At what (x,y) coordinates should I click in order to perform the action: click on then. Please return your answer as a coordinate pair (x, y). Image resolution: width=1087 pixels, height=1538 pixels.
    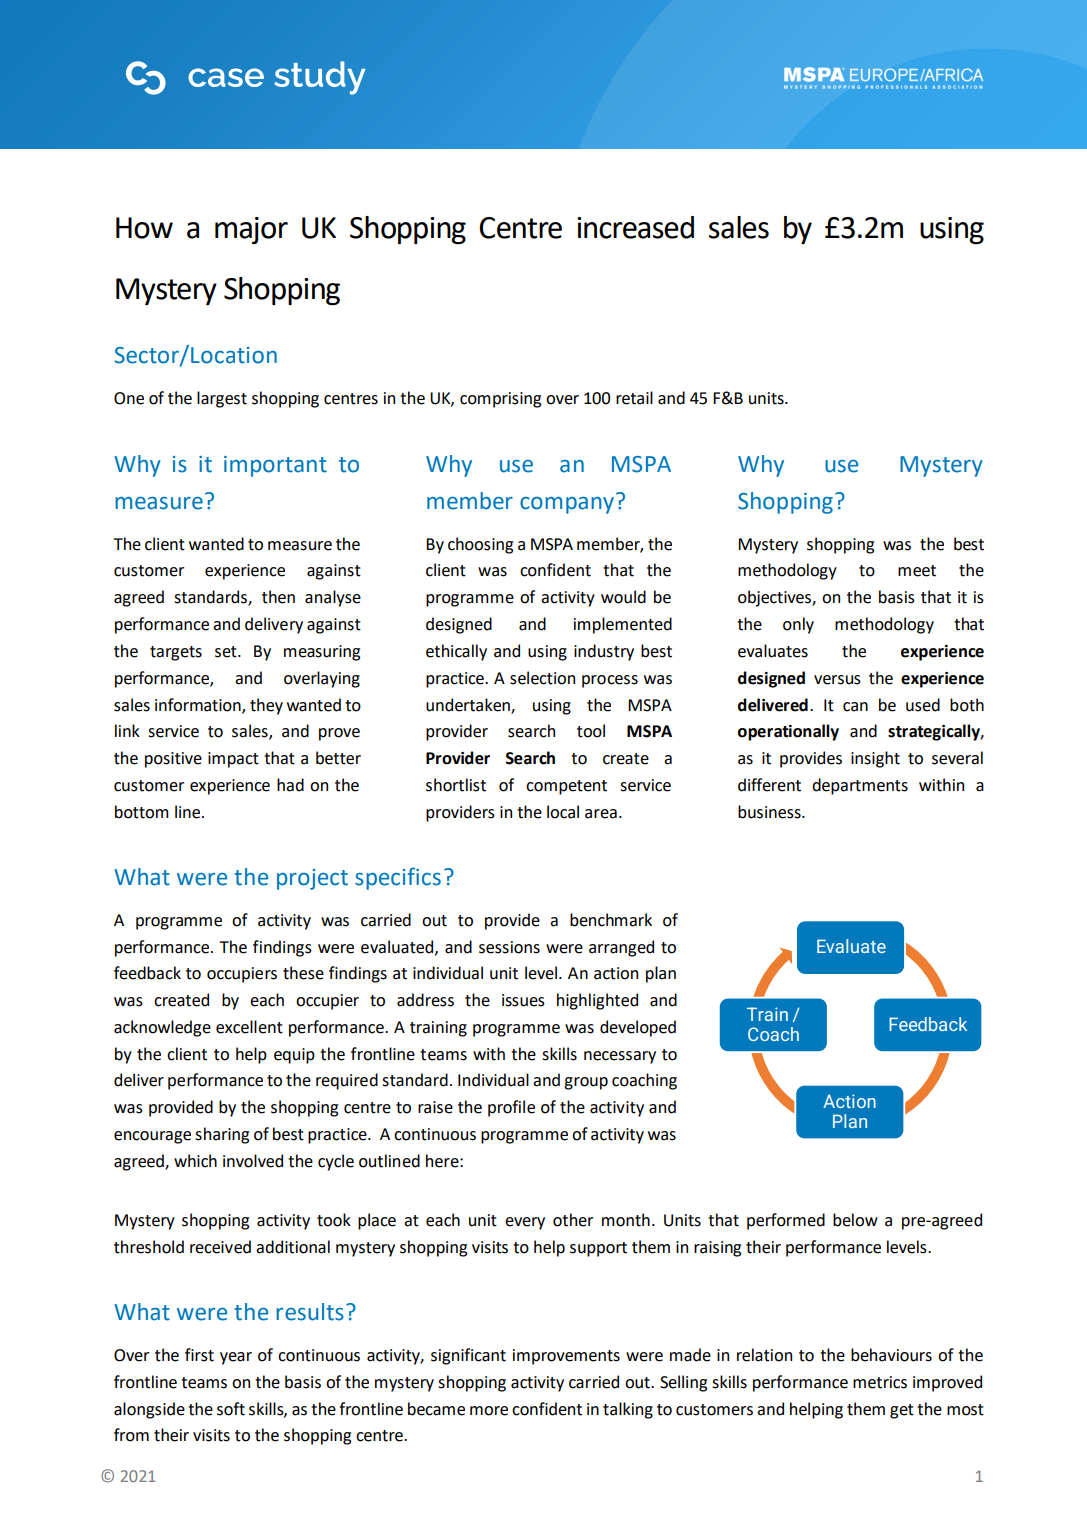
    Looking at the image, I should click on (278, 597).
